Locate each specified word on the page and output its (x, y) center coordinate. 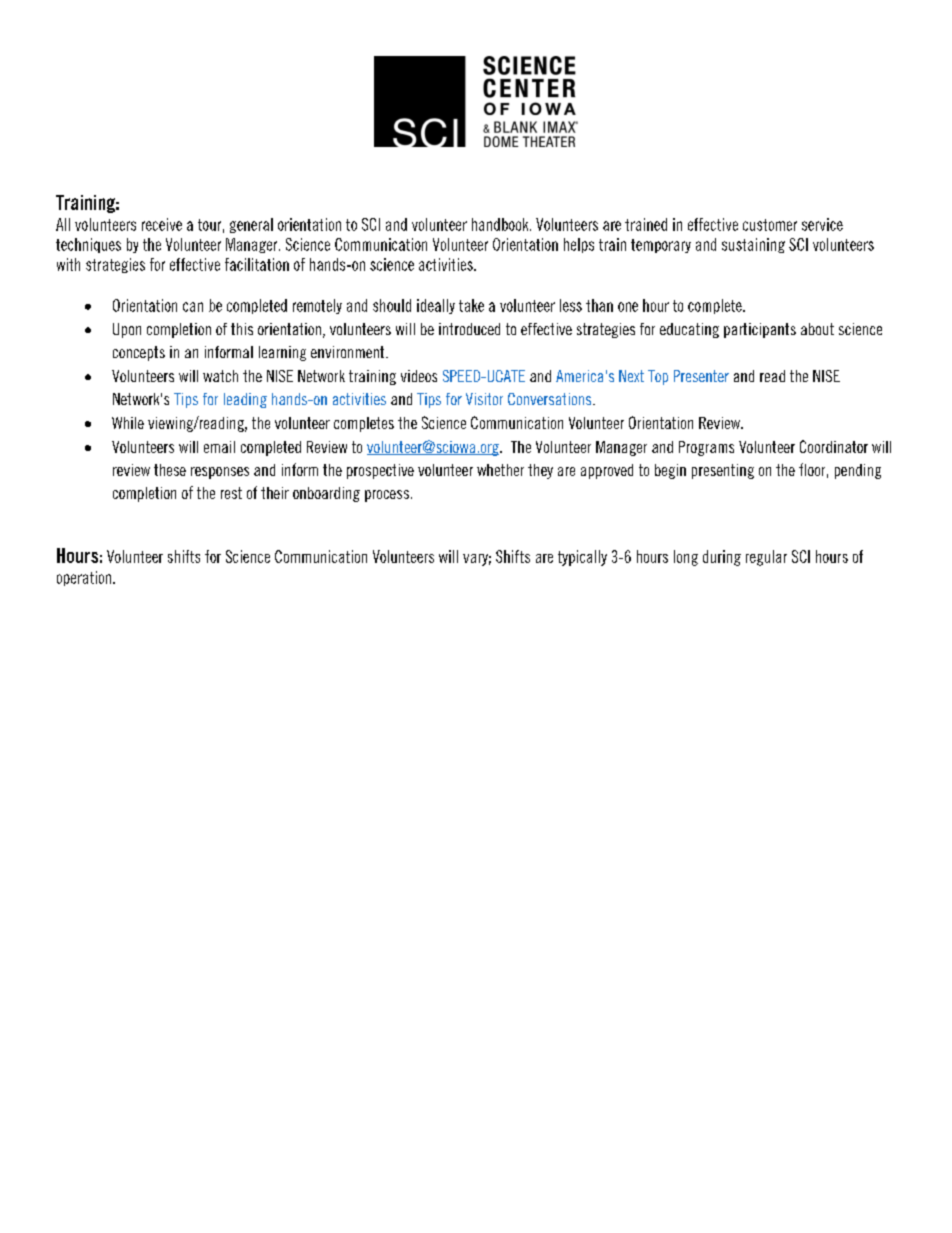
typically (582, 558)
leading (245, 400)
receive (162, 224)
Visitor (484, 399)
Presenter (701, 376)
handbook (501, 224)
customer (770, 225)
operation (84, 578)
